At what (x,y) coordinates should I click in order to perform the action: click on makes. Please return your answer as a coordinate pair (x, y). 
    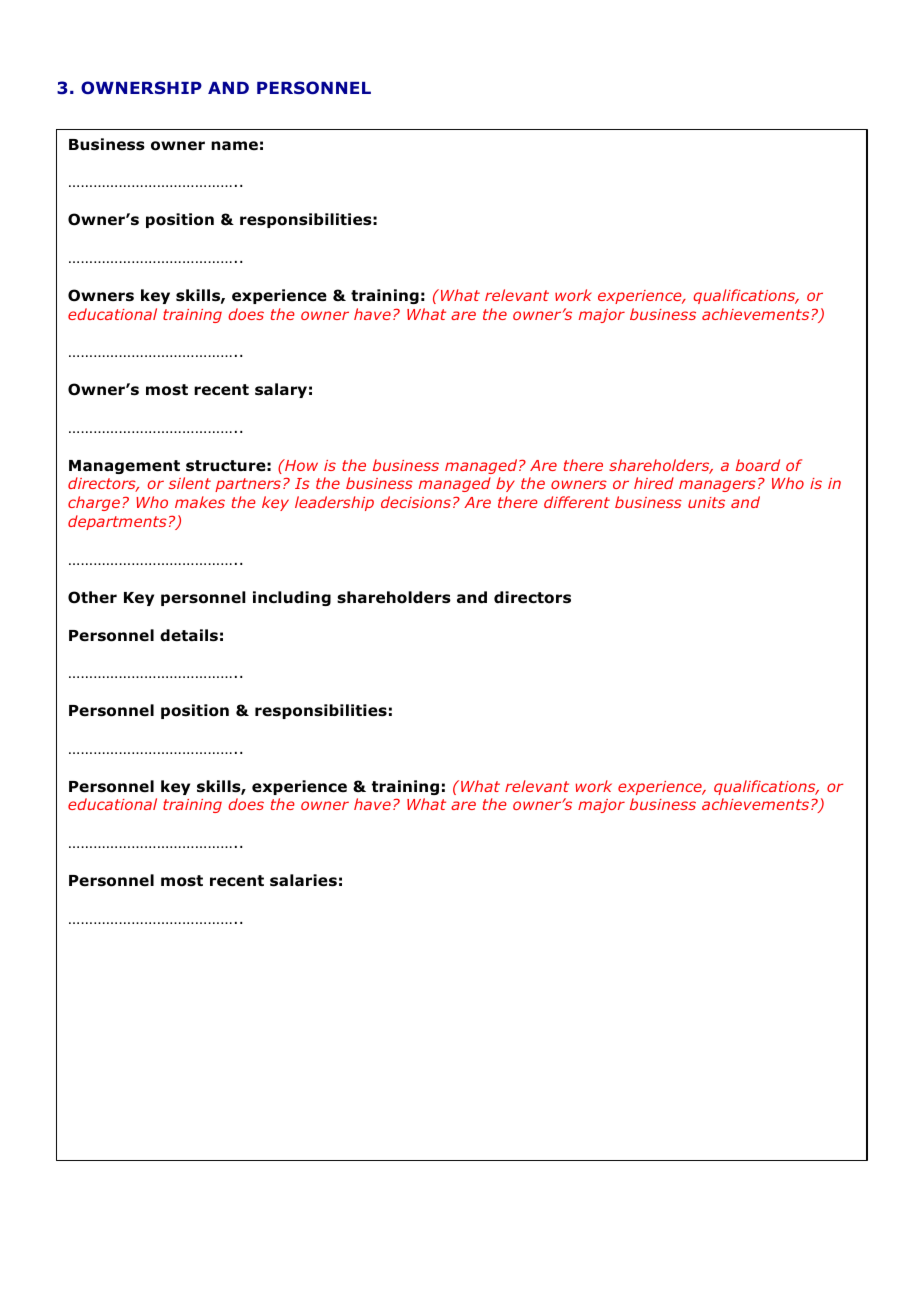
    Looking at the image, I should click on (200, 502).
